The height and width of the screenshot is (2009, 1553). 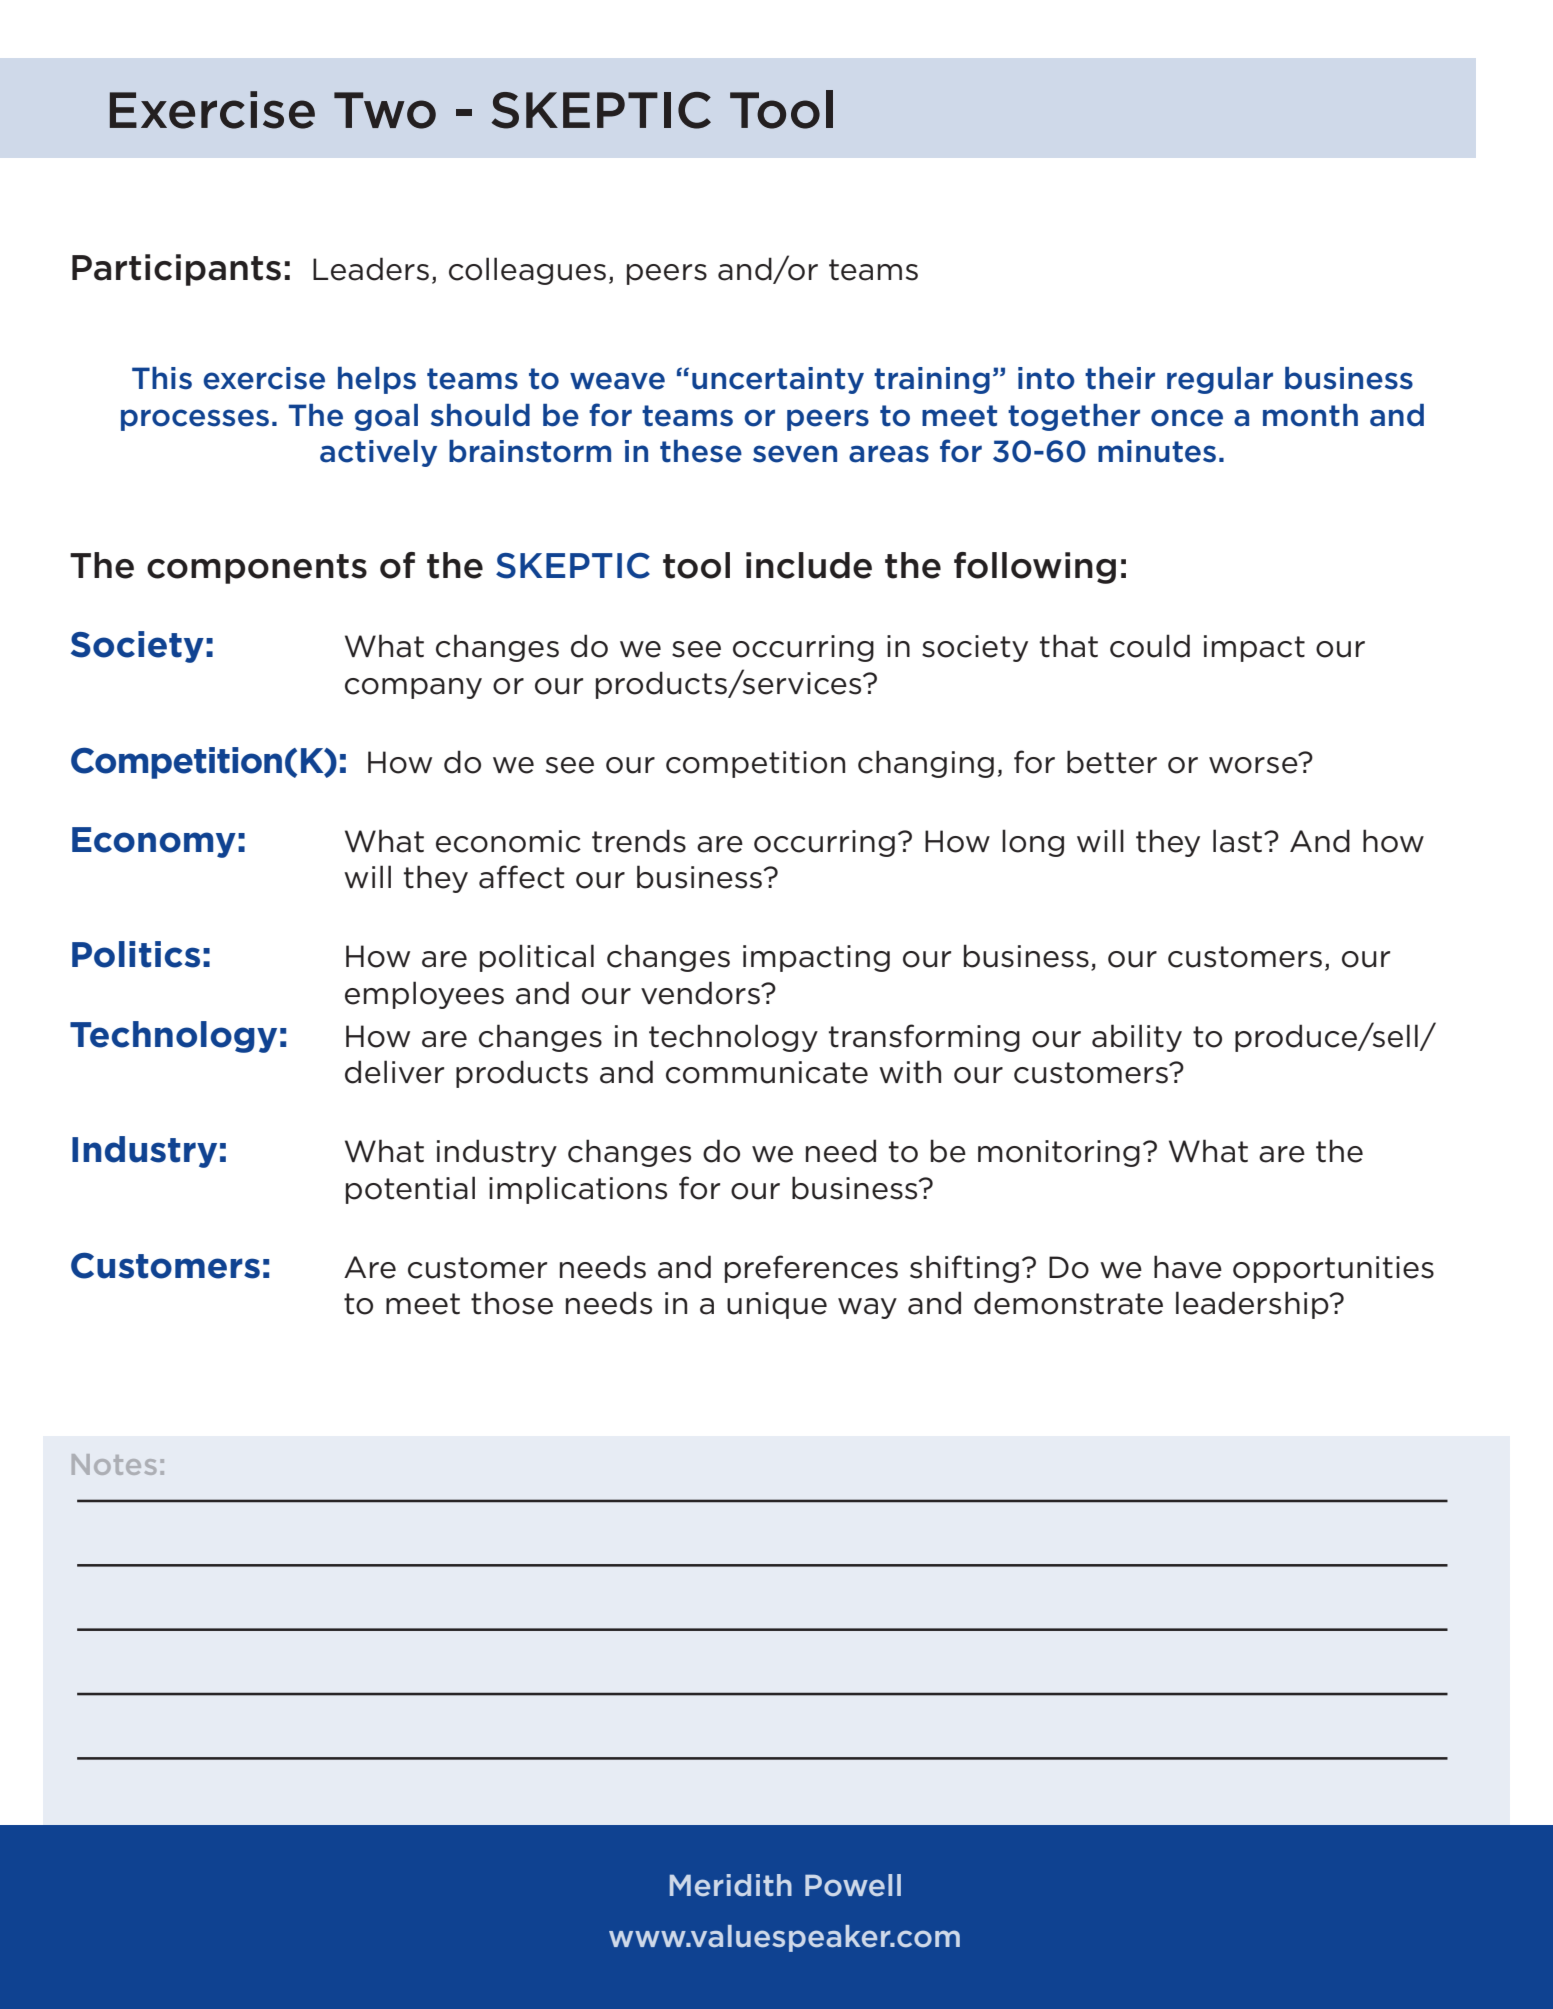 What do you see at coordinates (257, 569) in the screenshot?
I see `components` at bounding box center [257, 569].
